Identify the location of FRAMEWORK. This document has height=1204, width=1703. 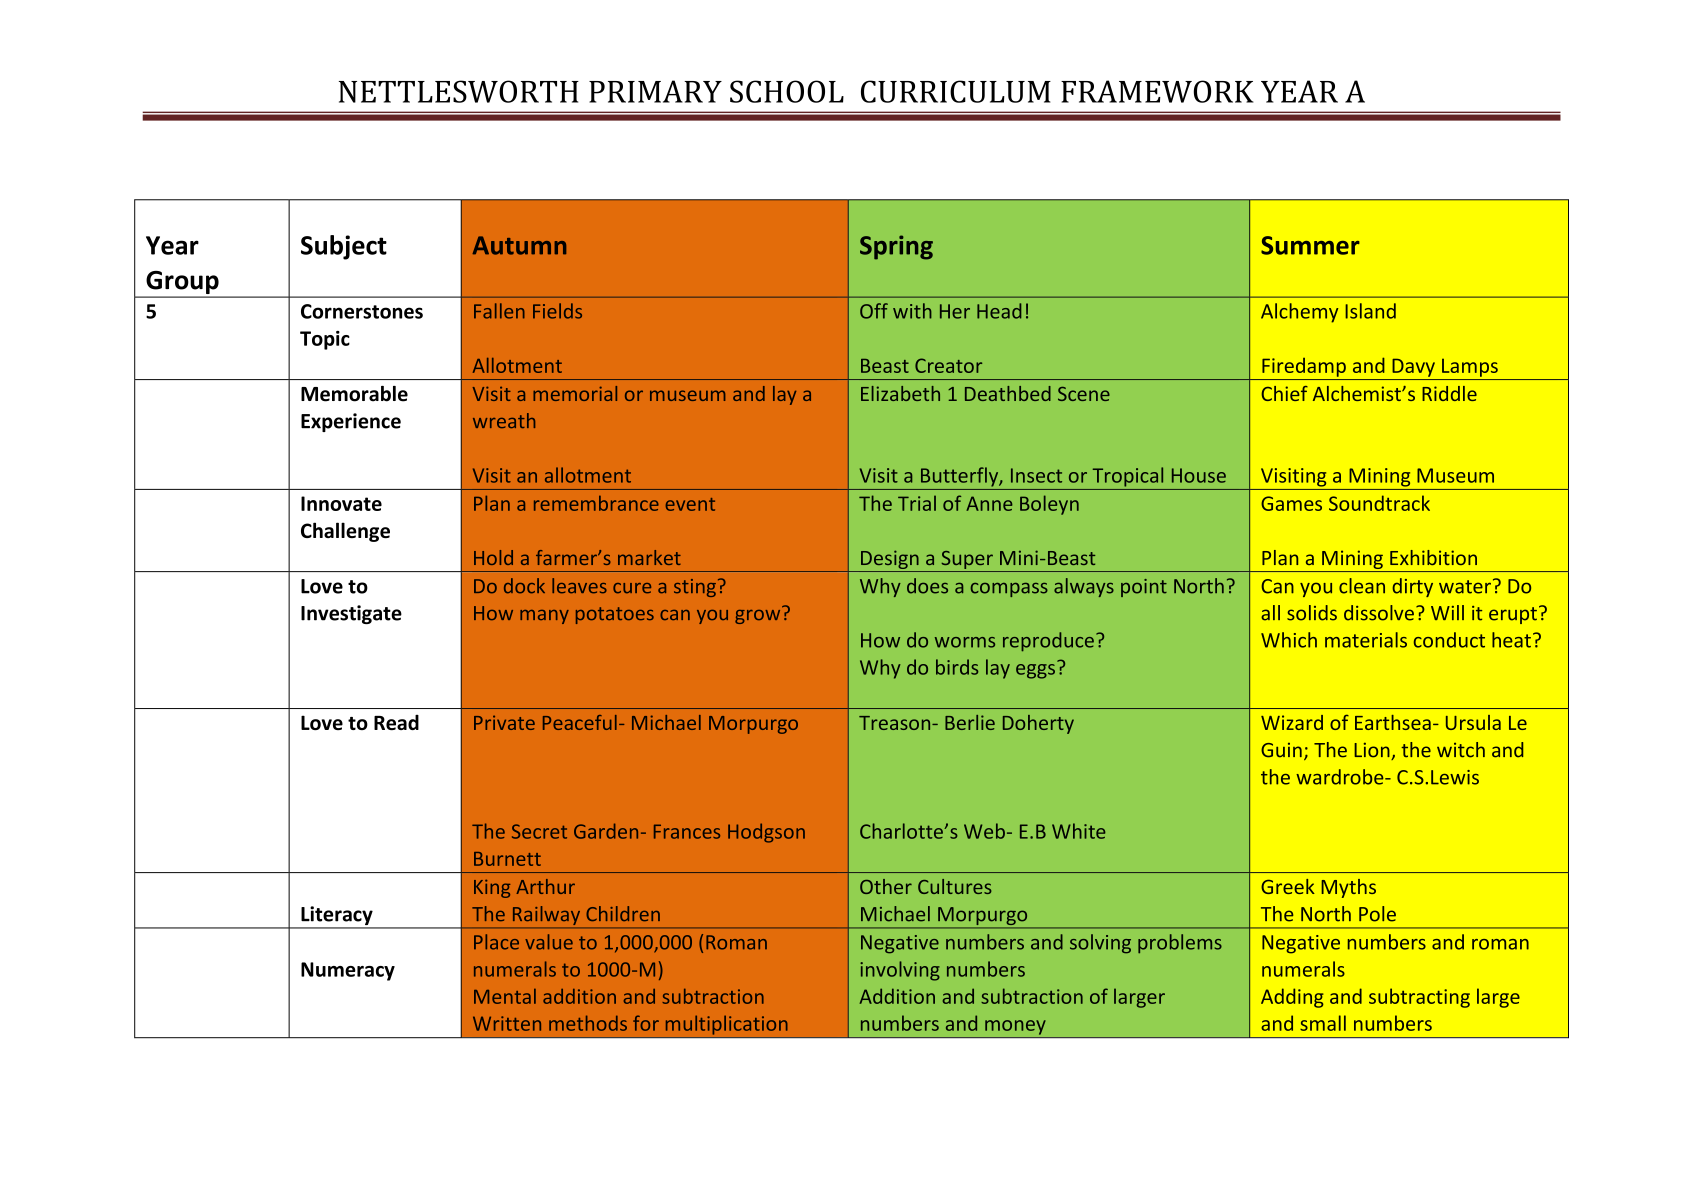
(1157, 91).
